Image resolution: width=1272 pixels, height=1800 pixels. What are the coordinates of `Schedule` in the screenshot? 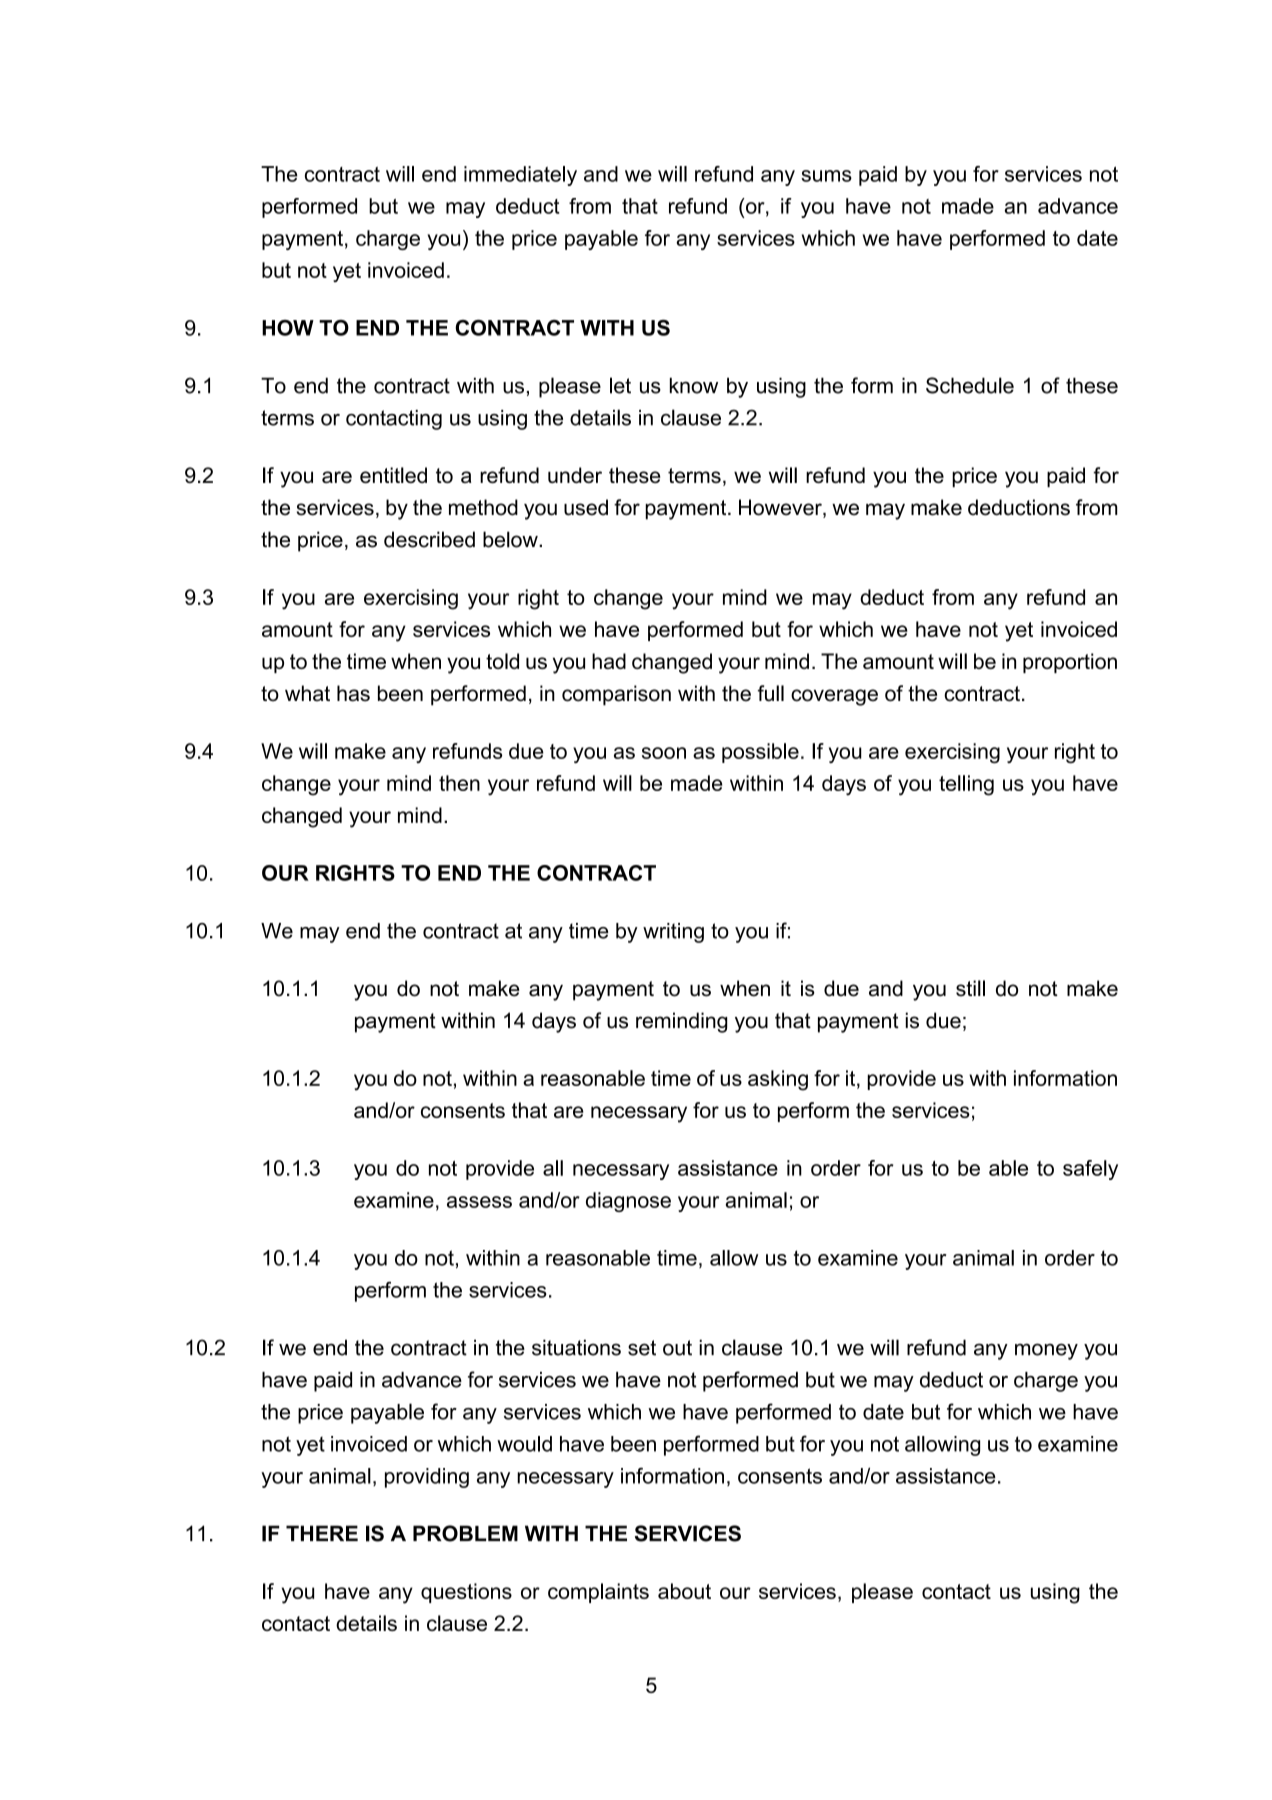 It's located at (970, 385).
